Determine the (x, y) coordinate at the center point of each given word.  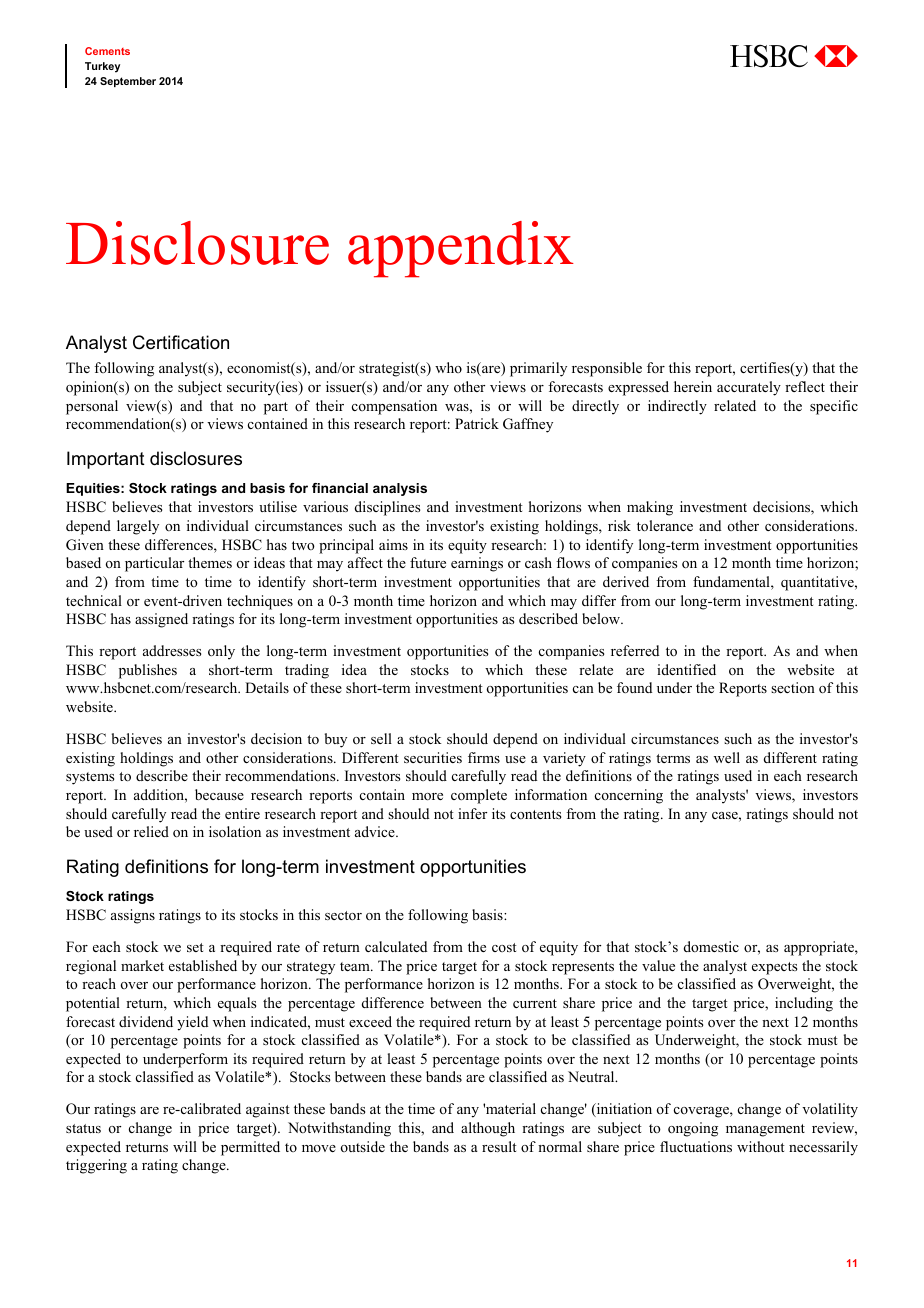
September (128, 82)
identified (686, 669)
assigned (161, 620)
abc (794, 56)
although (488, 1129)
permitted (250, 1148)
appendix (461, 249)
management (765, 1130)
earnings (477, 564)
